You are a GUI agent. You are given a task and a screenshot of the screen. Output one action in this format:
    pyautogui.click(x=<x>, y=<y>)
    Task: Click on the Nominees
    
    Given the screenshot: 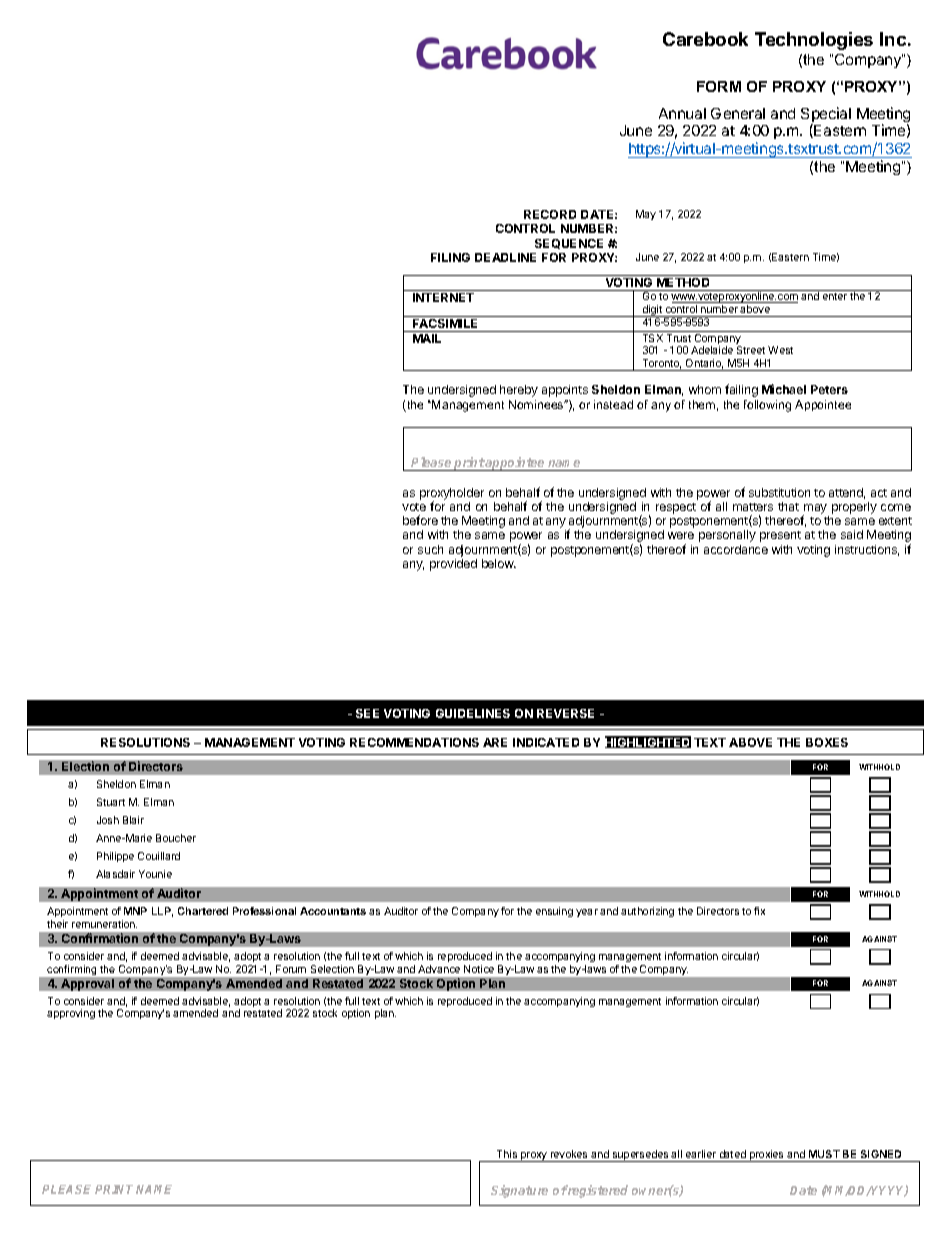 What is the action you would take?
    pyautogui.click(x=537, y=404)
